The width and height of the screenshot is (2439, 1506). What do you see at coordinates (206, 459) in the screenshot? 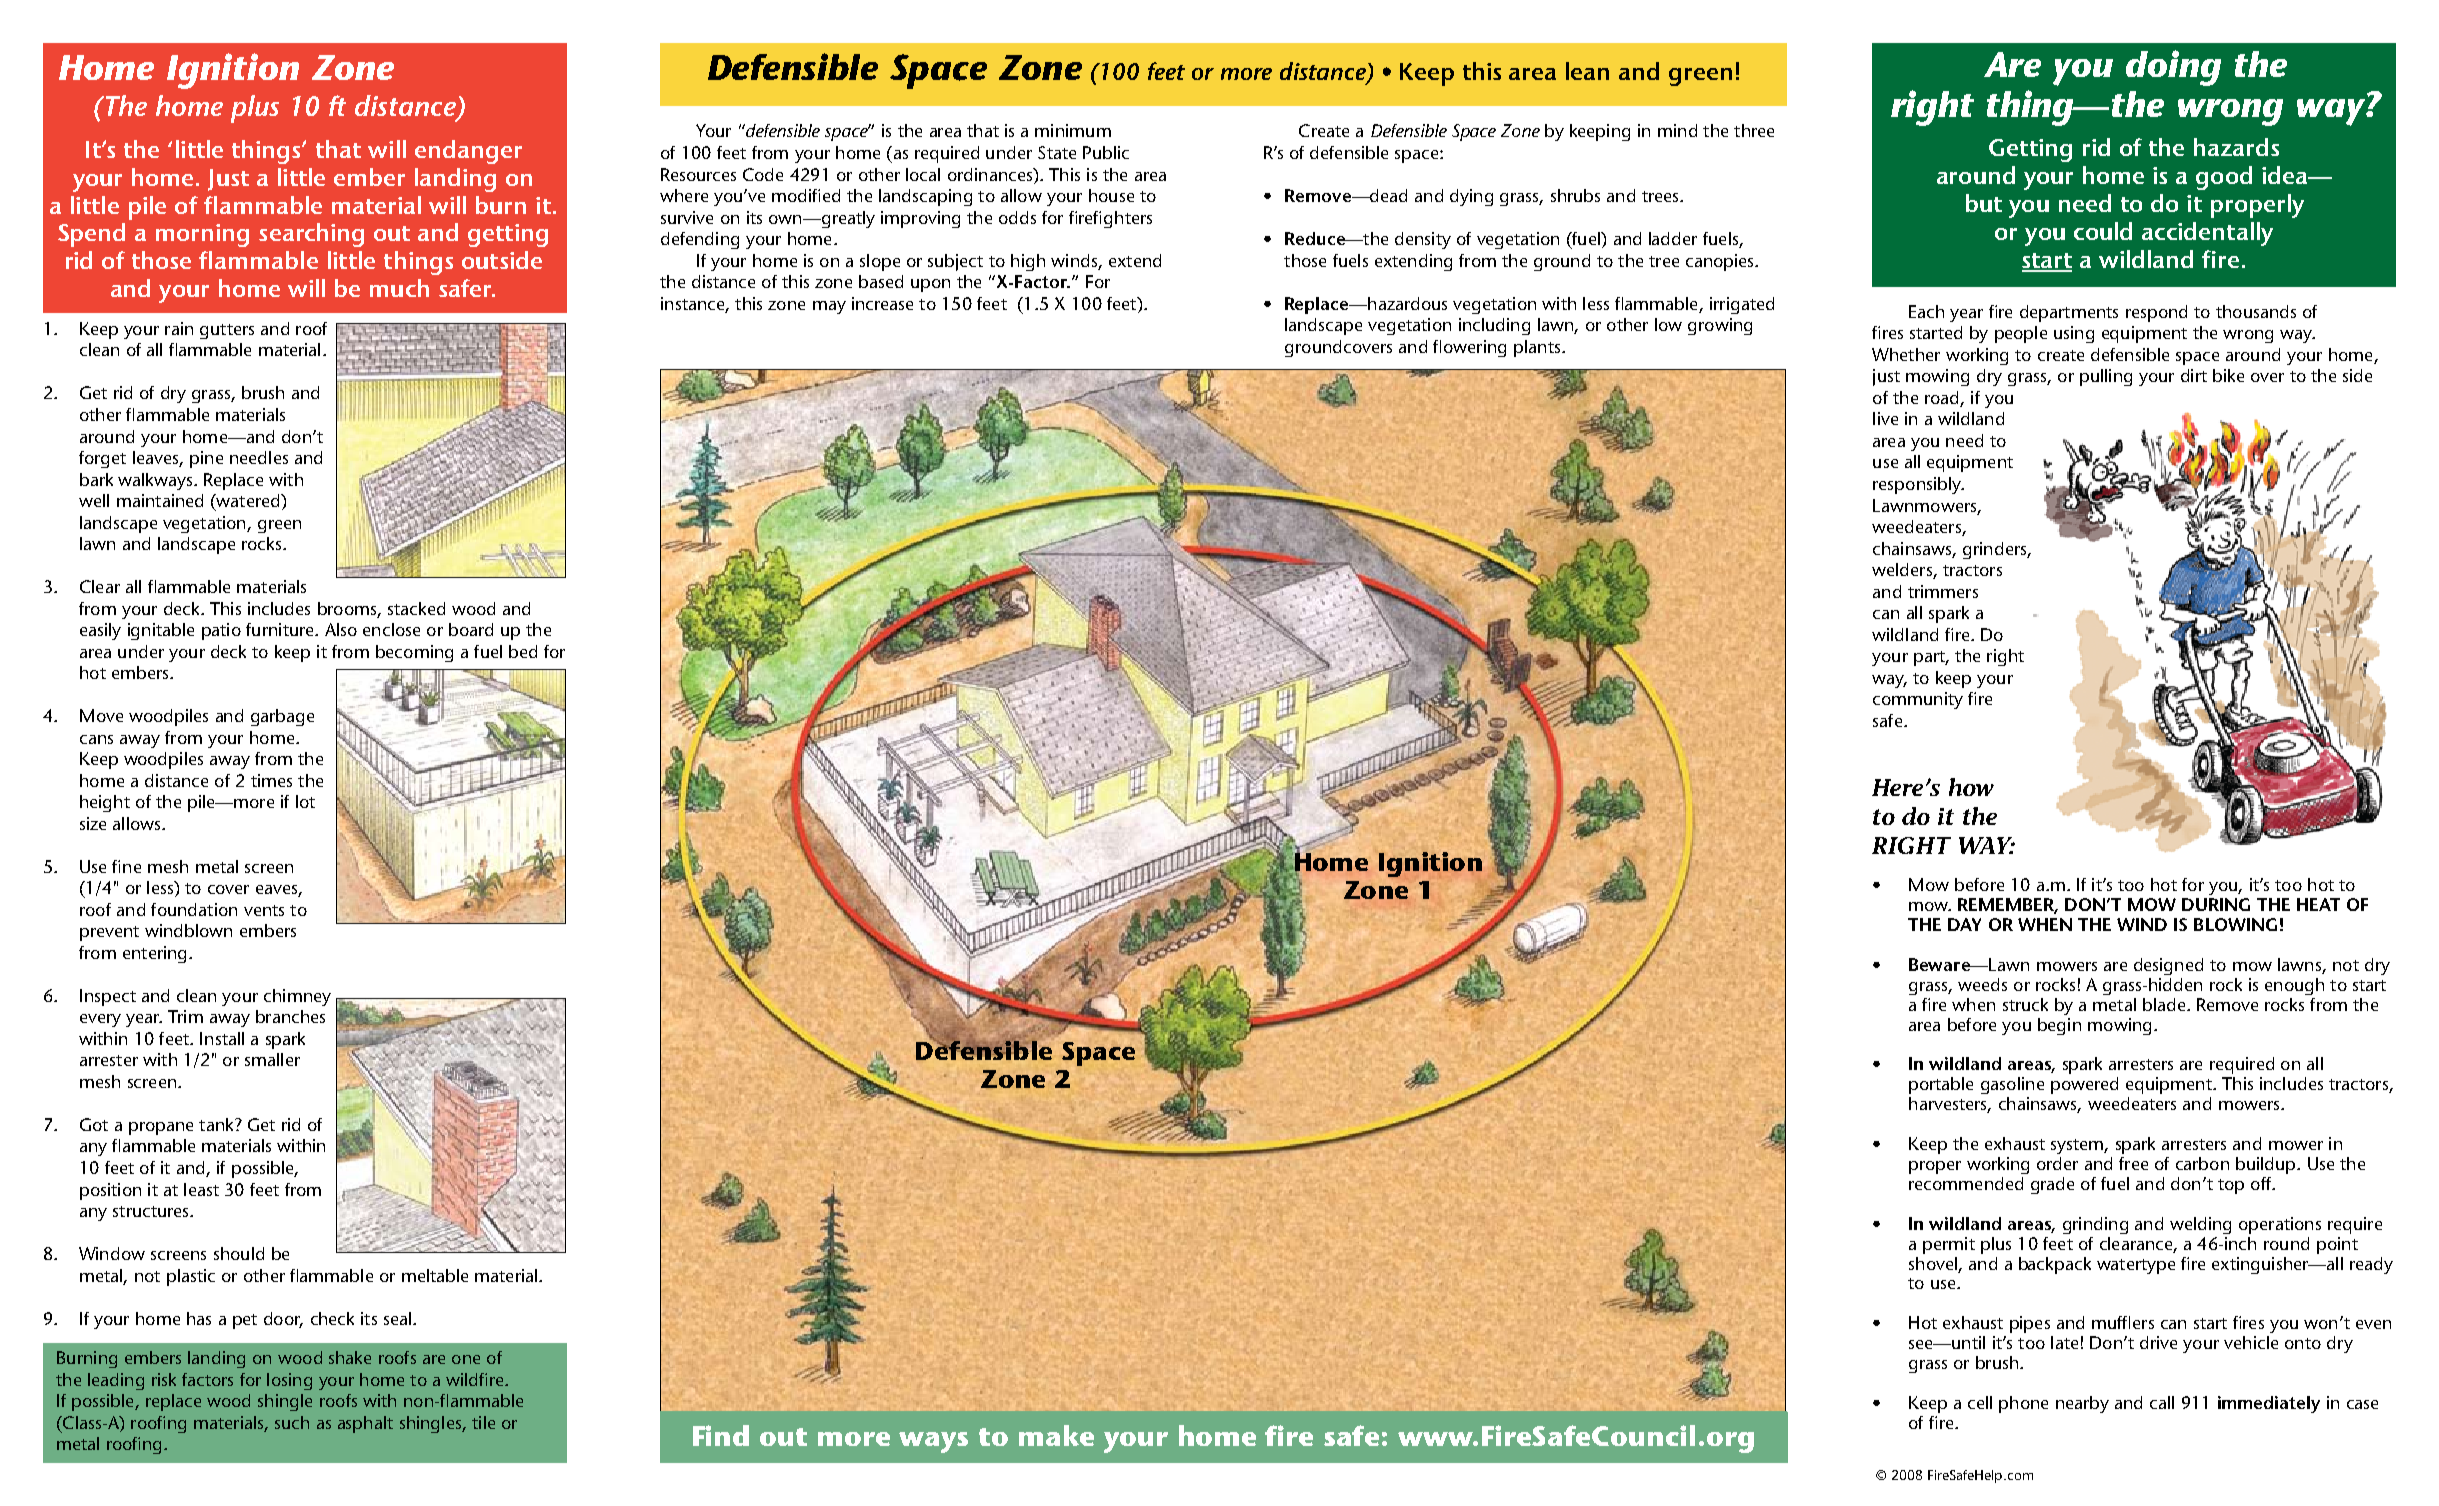
I see `pine` at bounding box center [206, 459].
